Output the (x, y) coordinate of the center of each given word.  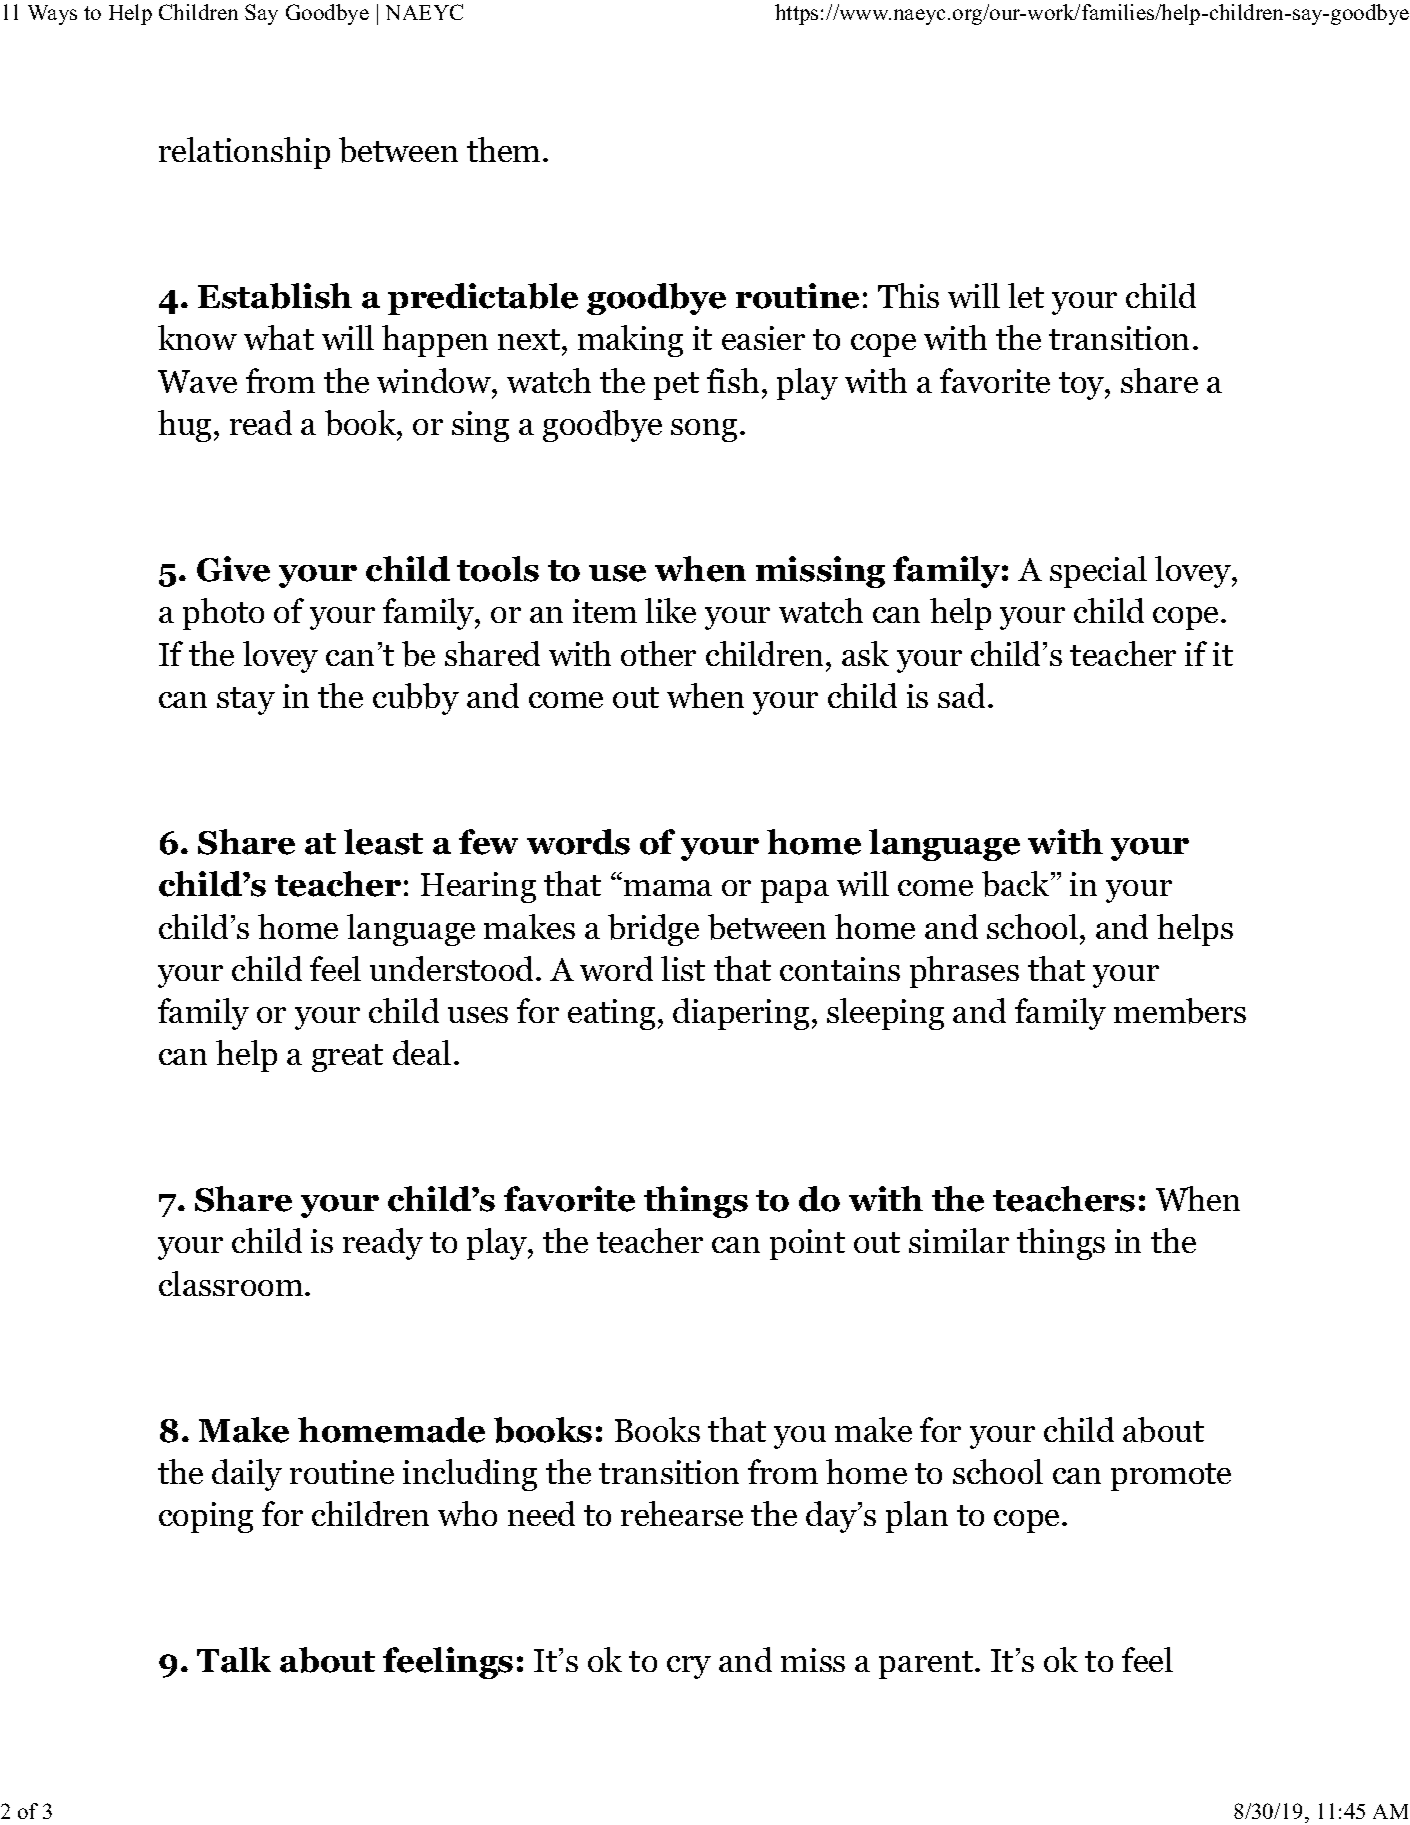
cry (689, 1667)
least (383, 842)
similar (959, 1240)
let (1026, 295)
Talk (234, 1660)
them (503, 149)
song (704, 430)
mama (668, 888)
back (1017, 884)
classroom (232, 1283)
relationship (244, 153)
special (1098, 572)
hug (184, 426)
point (807, 1244)
